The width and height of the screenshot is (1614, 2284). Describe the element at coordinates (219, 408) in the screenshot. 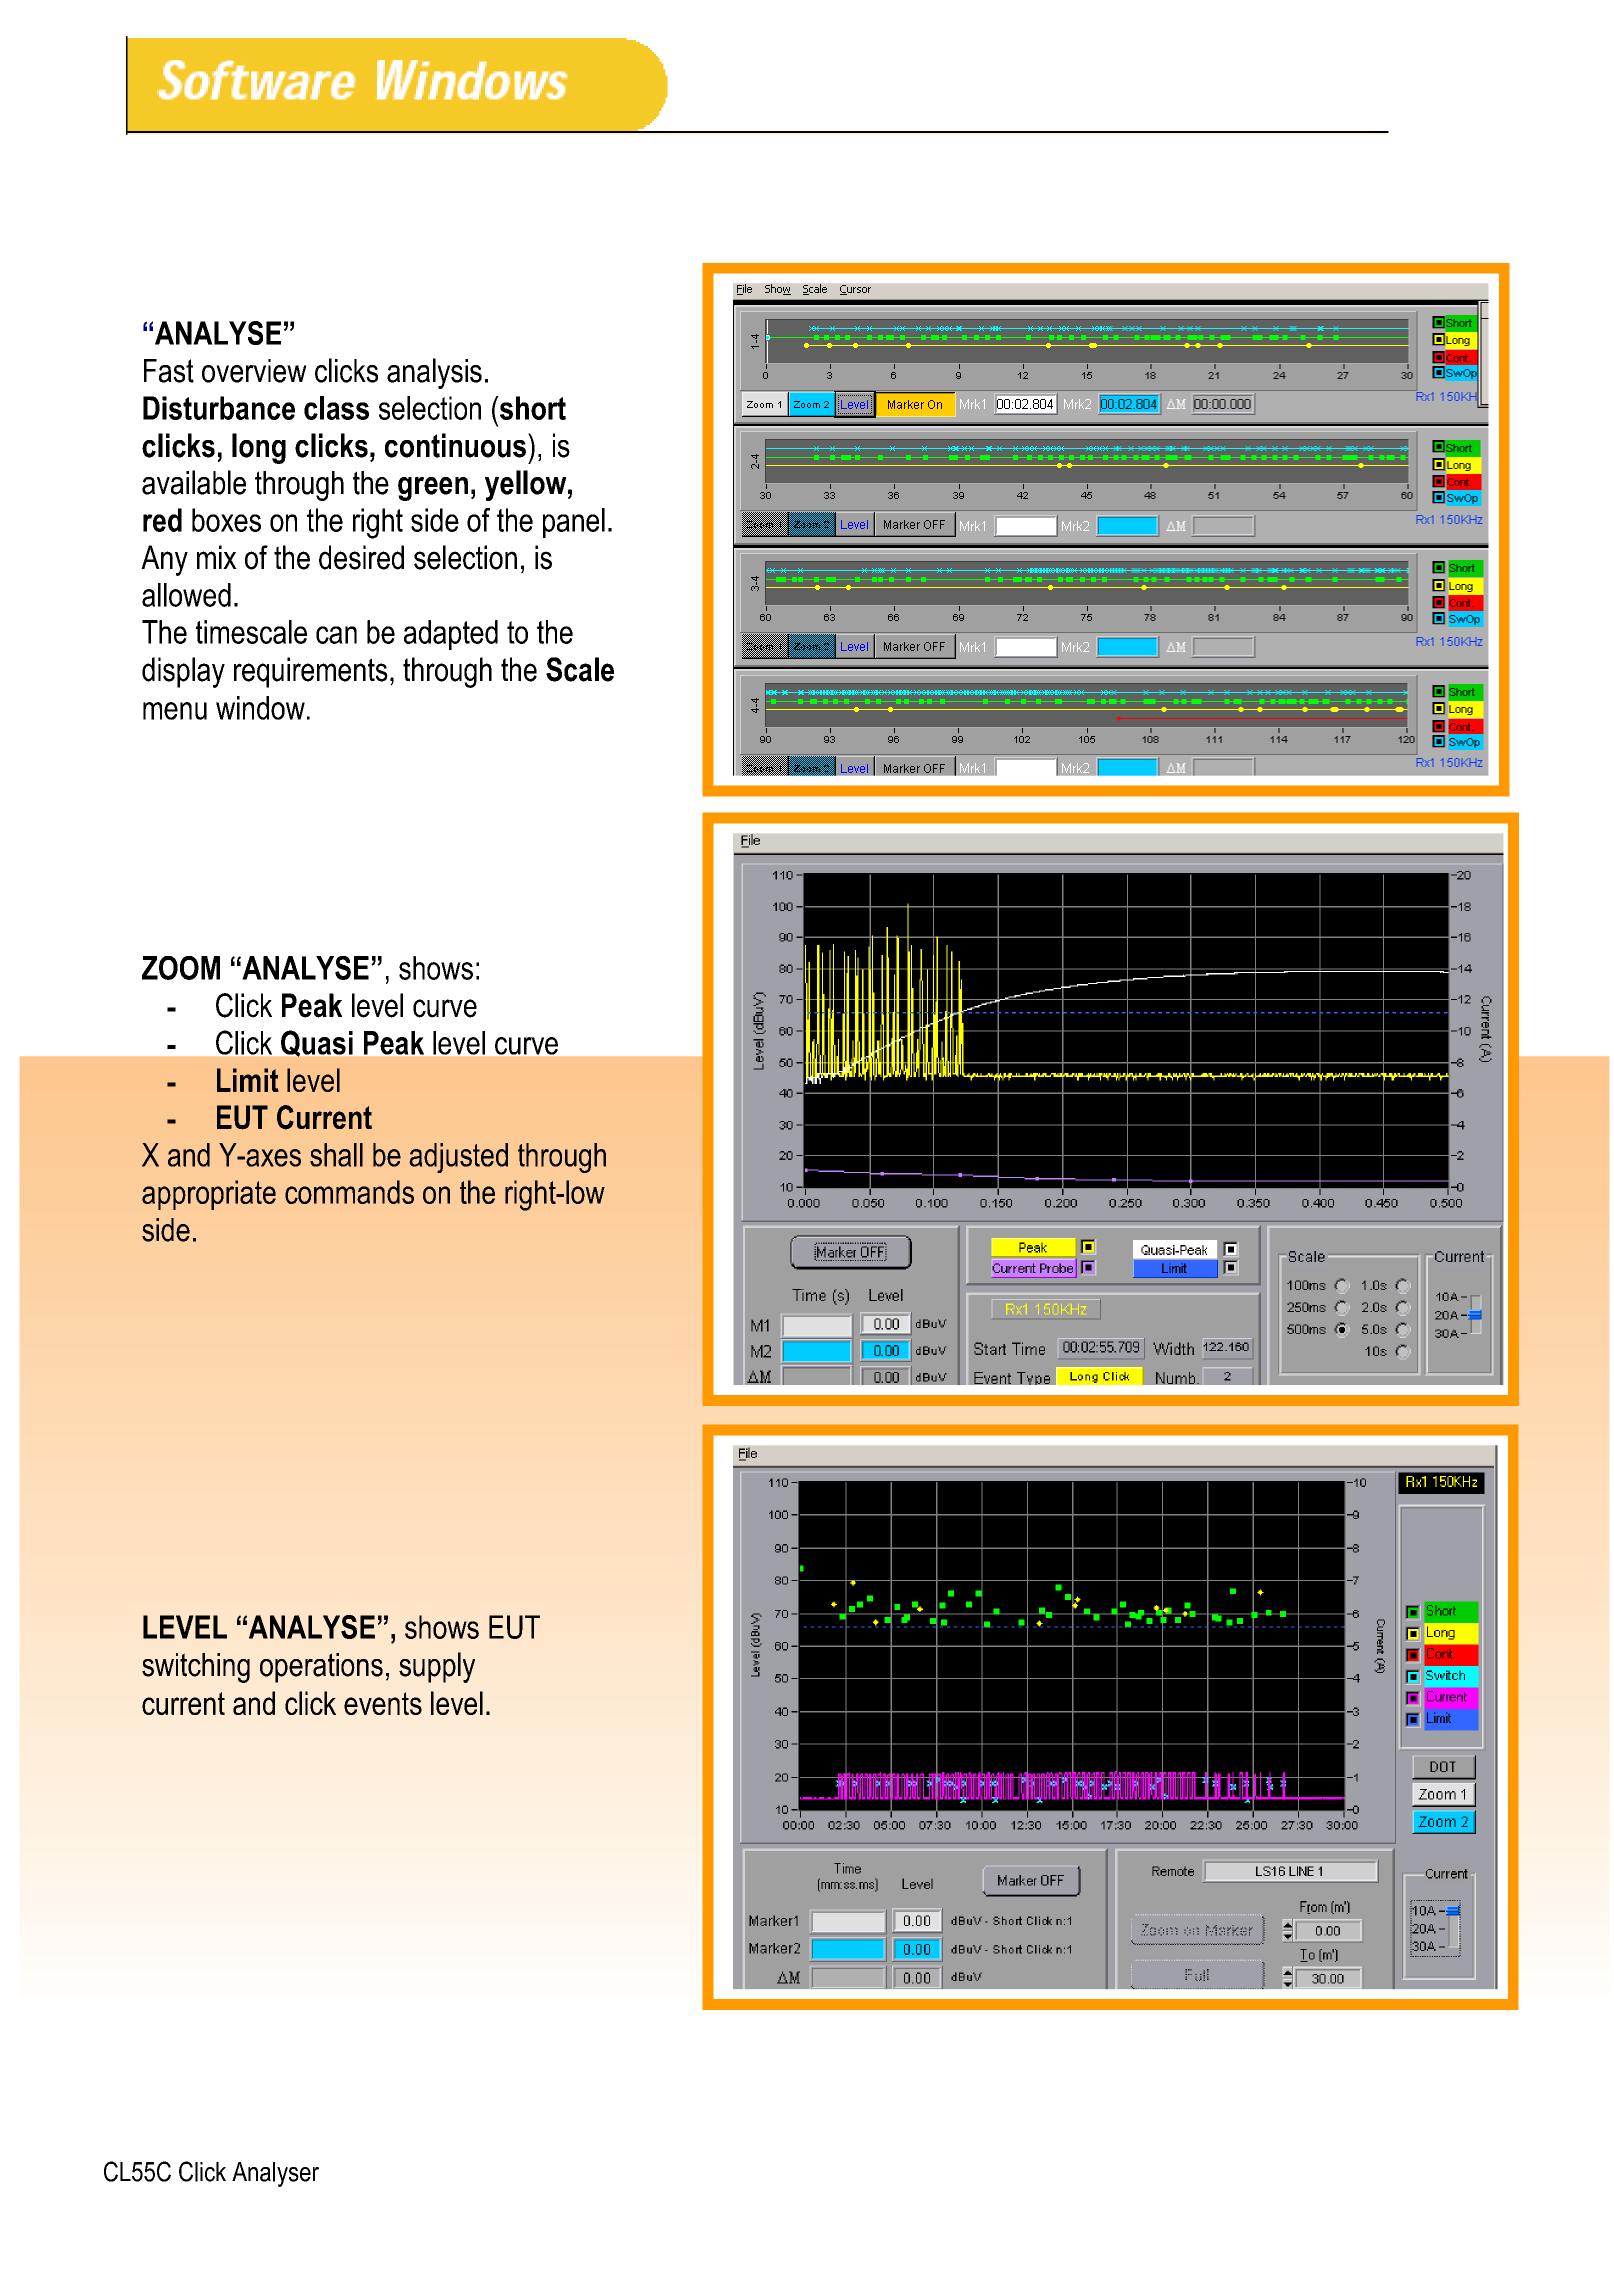

I see `Disturbance` at that location.
